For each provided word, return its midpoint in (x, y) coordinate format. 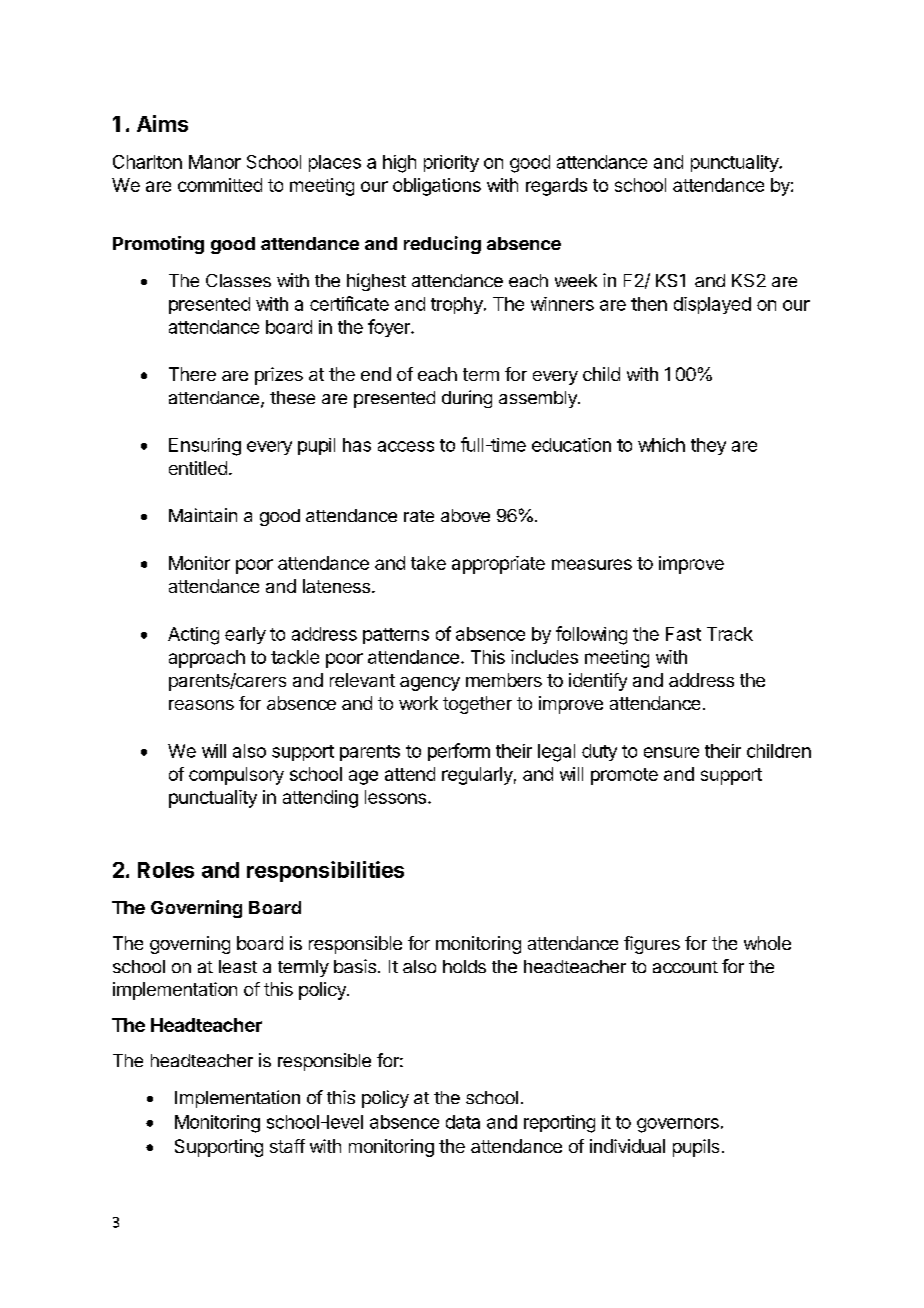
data (463, 1122)
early (245, 635)
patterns (396, 636)
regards (556, 187)
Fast (683, 634)
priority (451, 163)
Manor (215, 162)
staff (287, 1146)
